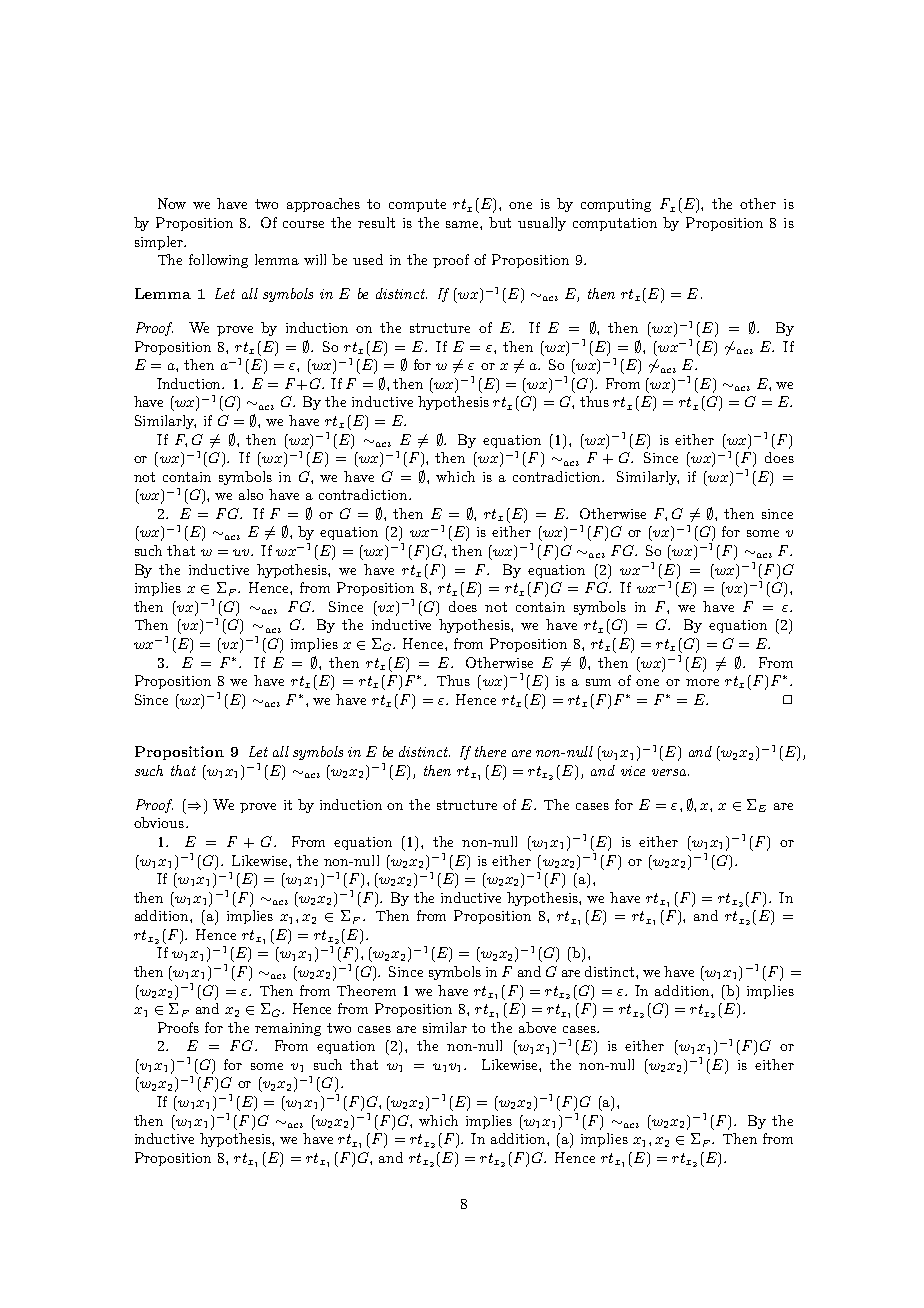 The height and width of the screenshot is (1308, 924). I want to click on following, so click(218, 261).
